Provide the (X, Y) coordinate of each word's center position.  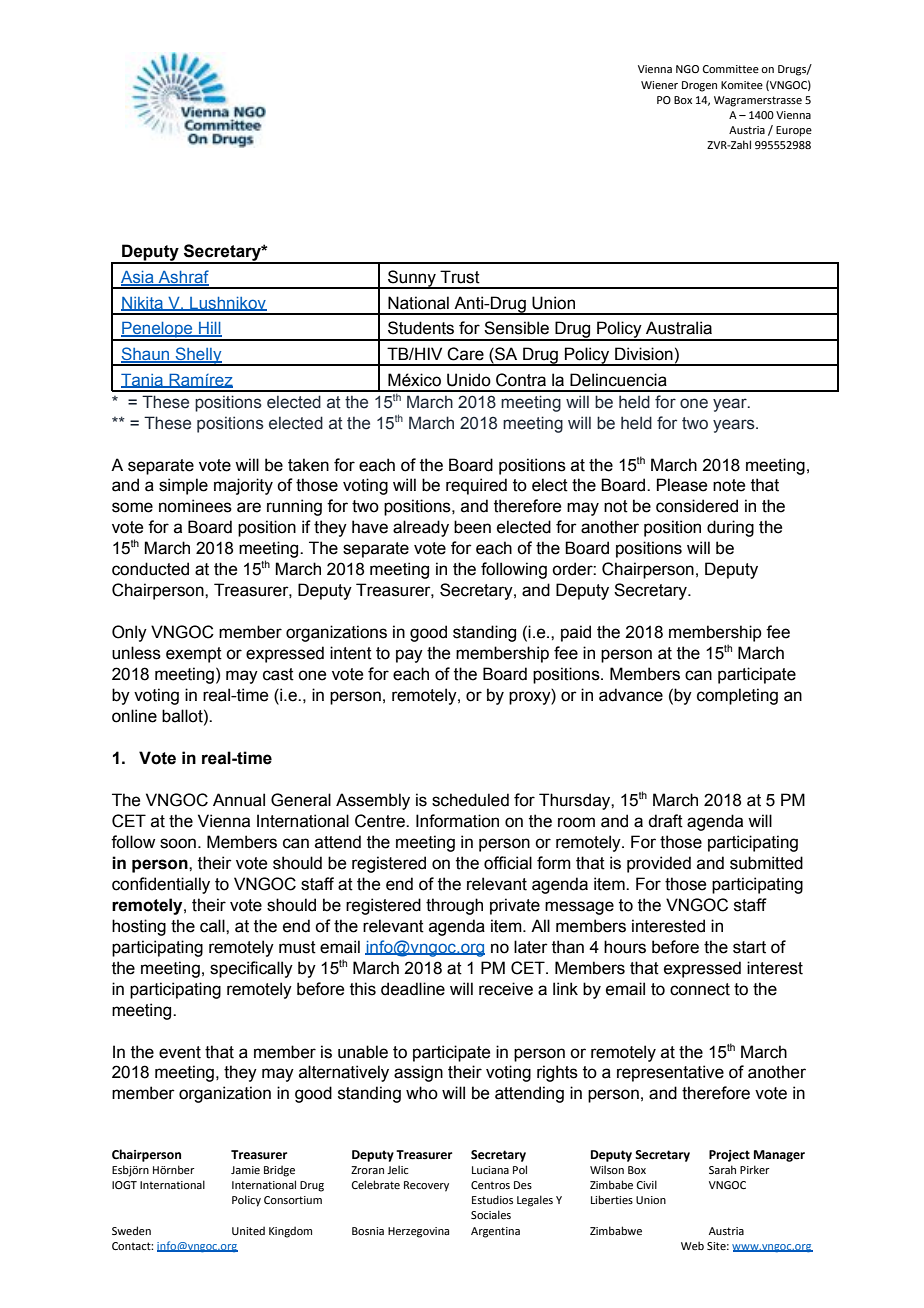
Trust (460, 277)
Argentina (495, 1232)
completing (737, 696)
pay (409, 656)
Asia (138, 278)
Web (692, 1245)
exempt (194, 655)
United (248, 1230)
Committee (731, 69)
